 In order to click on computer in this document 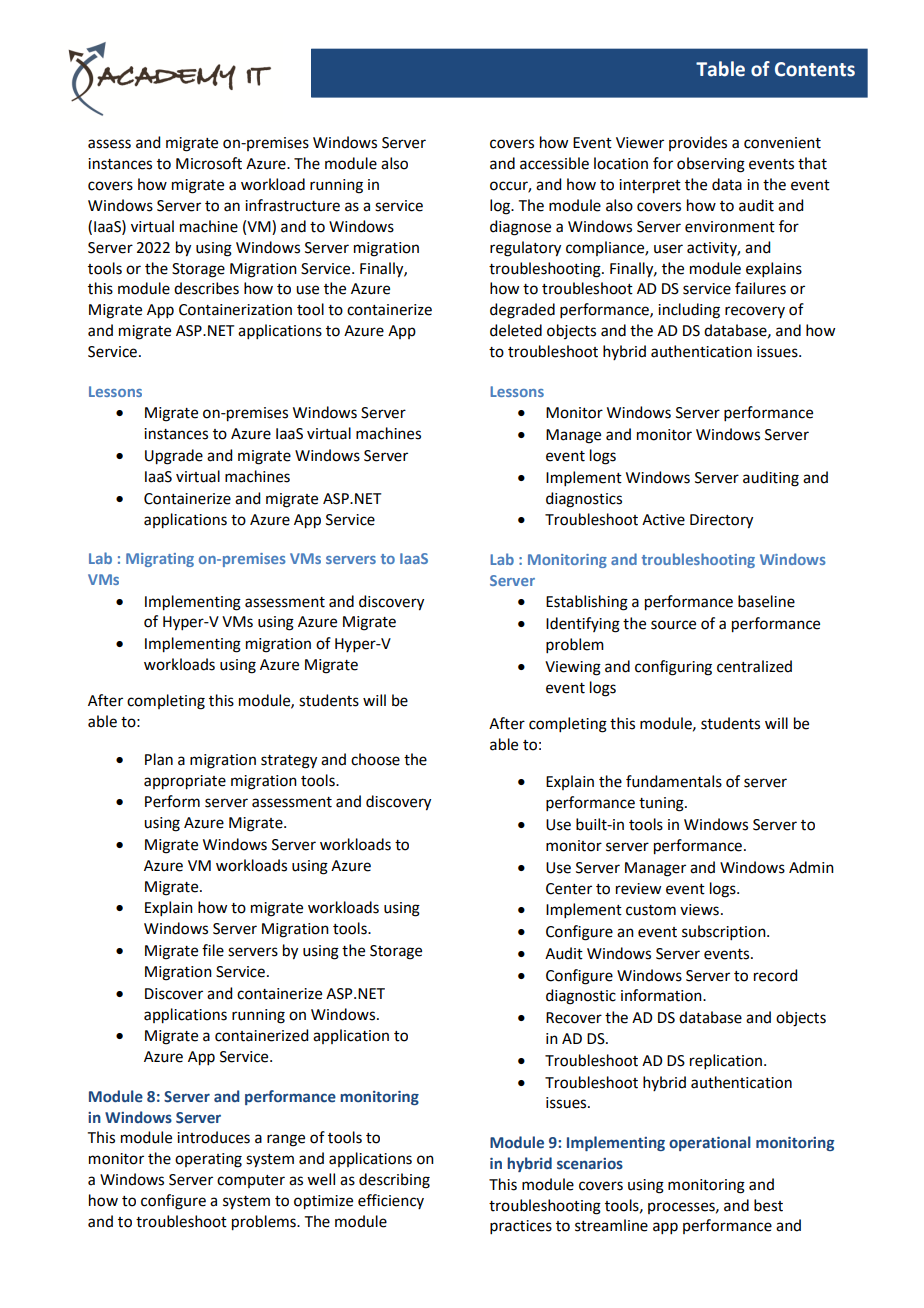, I will do `click(251, 1181)`.
